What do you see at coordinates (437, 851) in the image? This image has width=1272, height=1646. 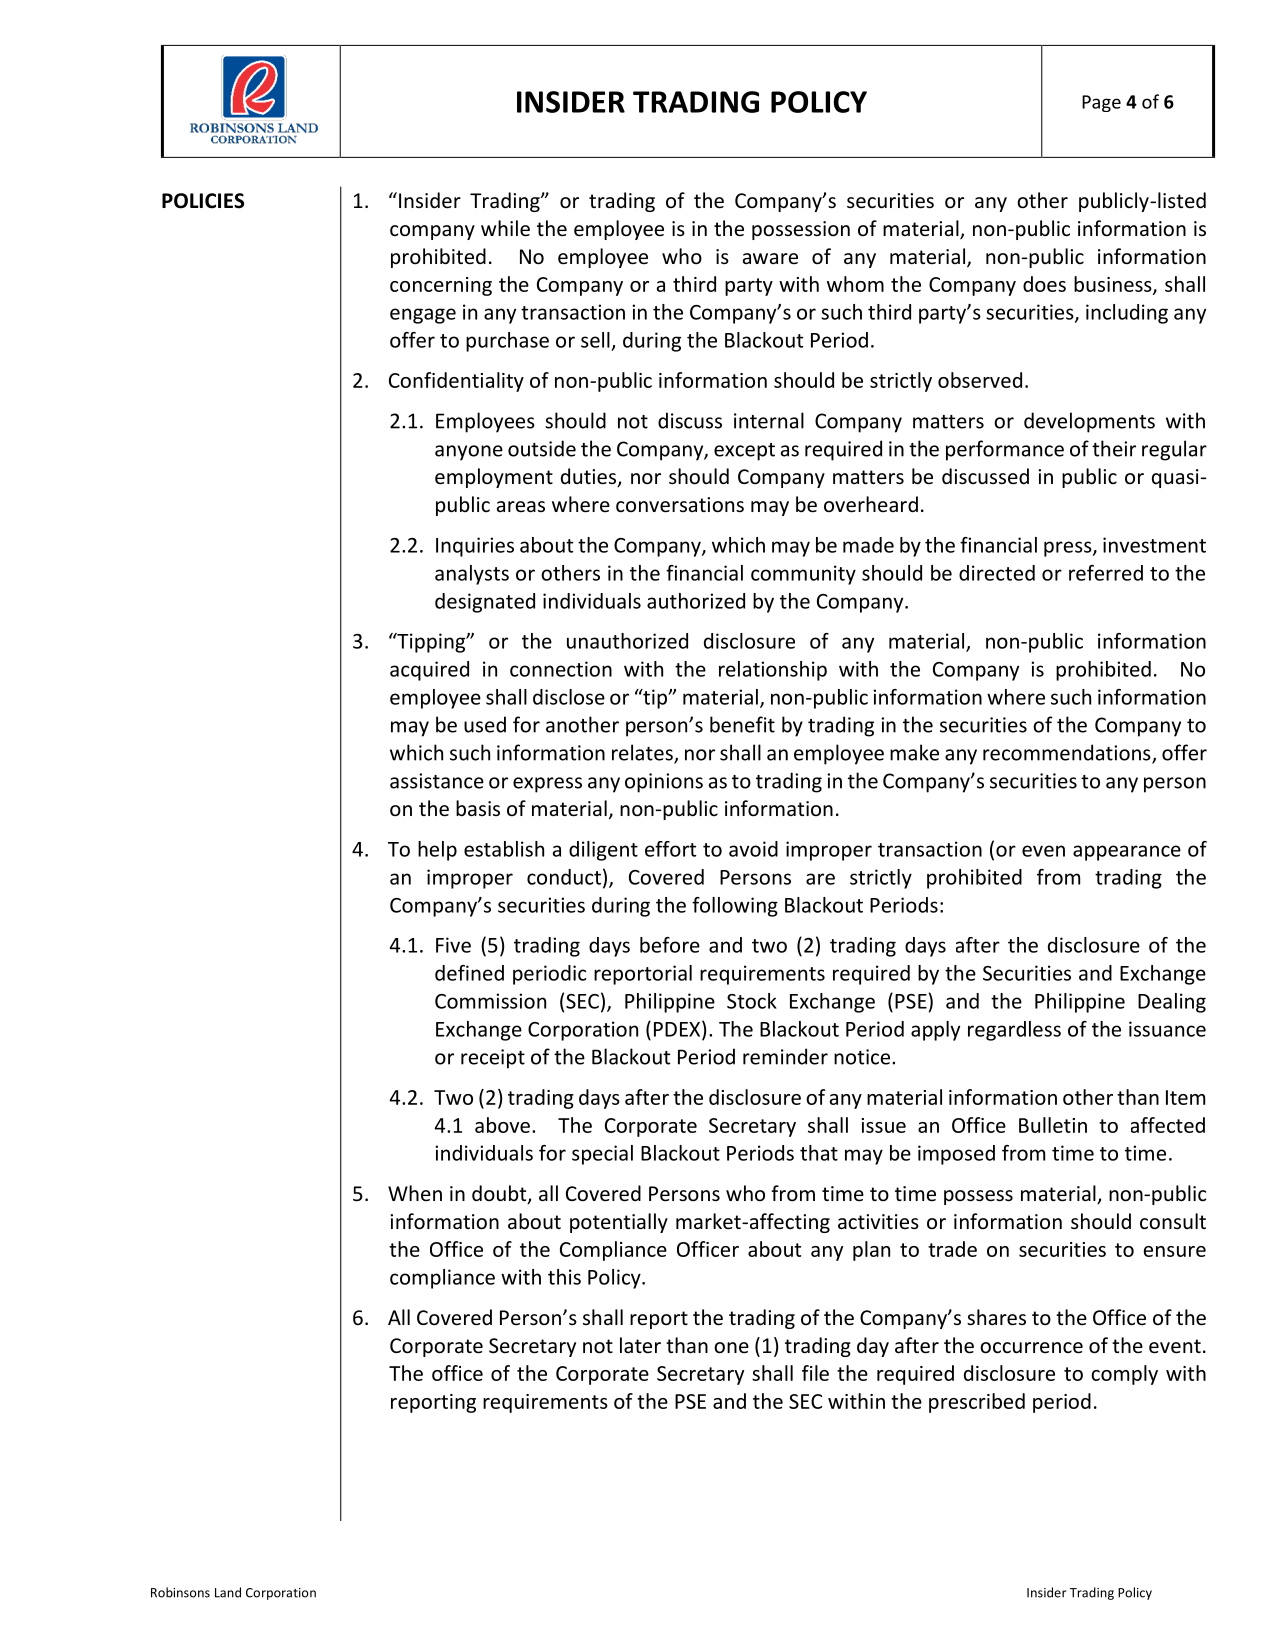 I see `help` at bounding box center [437, 851].
